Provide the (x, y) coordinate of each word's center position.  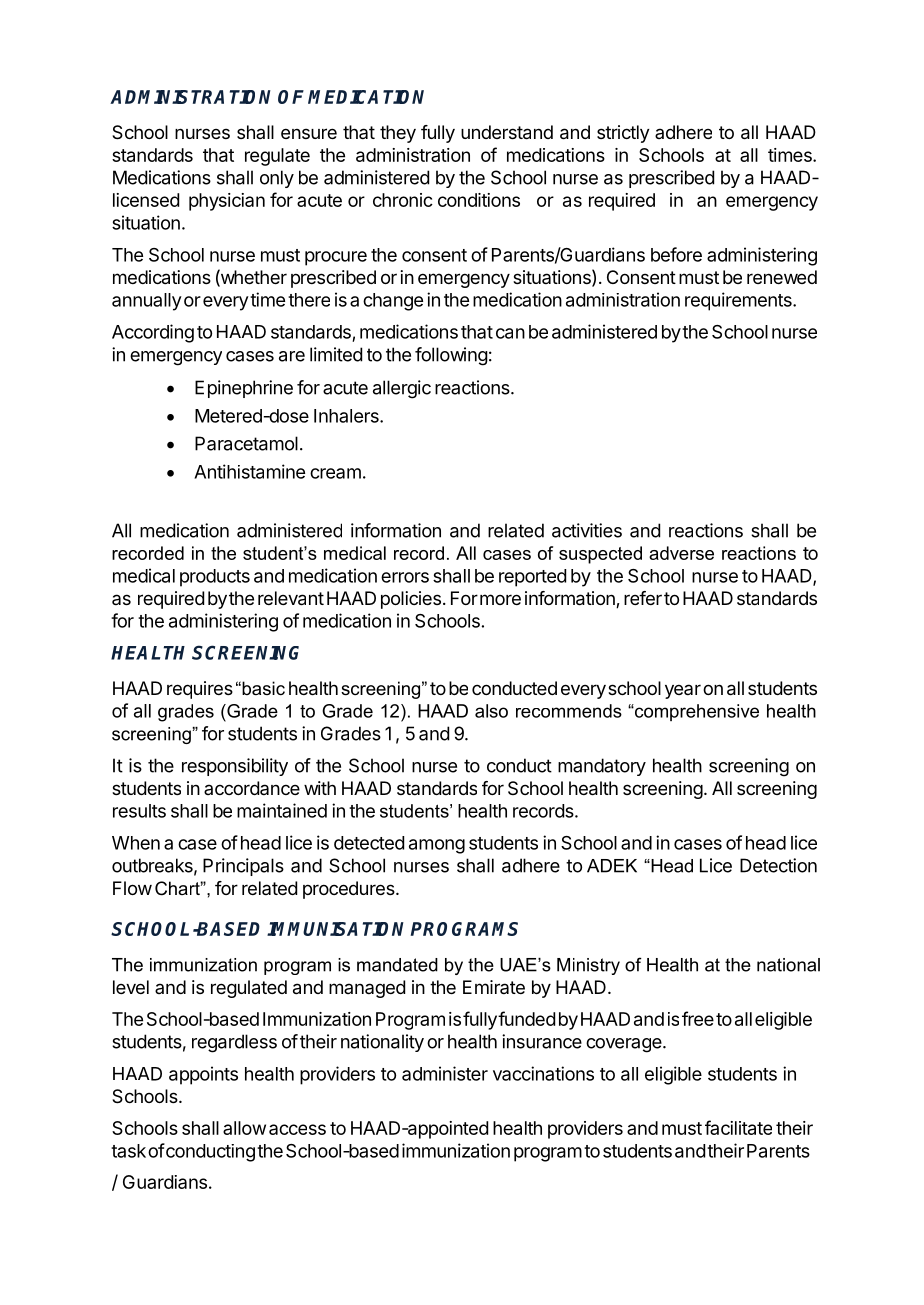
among (437, 846)
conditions (479, 200)
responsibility (235, 767)
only (277, 179)
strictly (623, 134)
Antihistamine (249, 471)
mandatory (602, 767)
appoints (203, 1075)
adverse (681, 553)
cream (335, 473)
